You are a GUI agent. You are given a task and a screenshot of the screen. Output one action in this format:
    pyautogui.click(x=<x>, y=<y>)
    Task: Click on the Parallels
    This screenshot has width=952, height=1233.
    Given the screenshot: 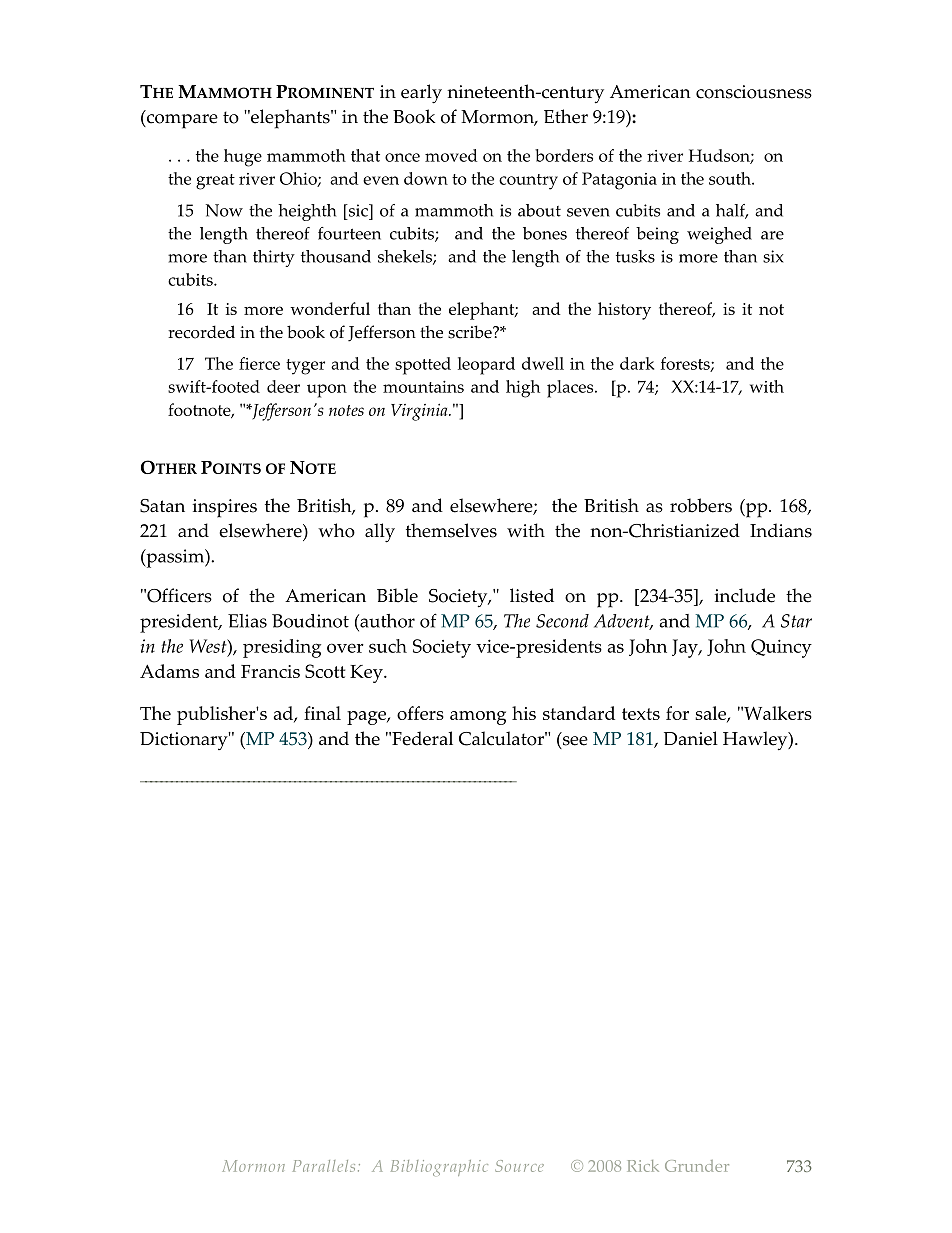 What is the action you would take?
    pyautogui.click(x=324, y=1166)
